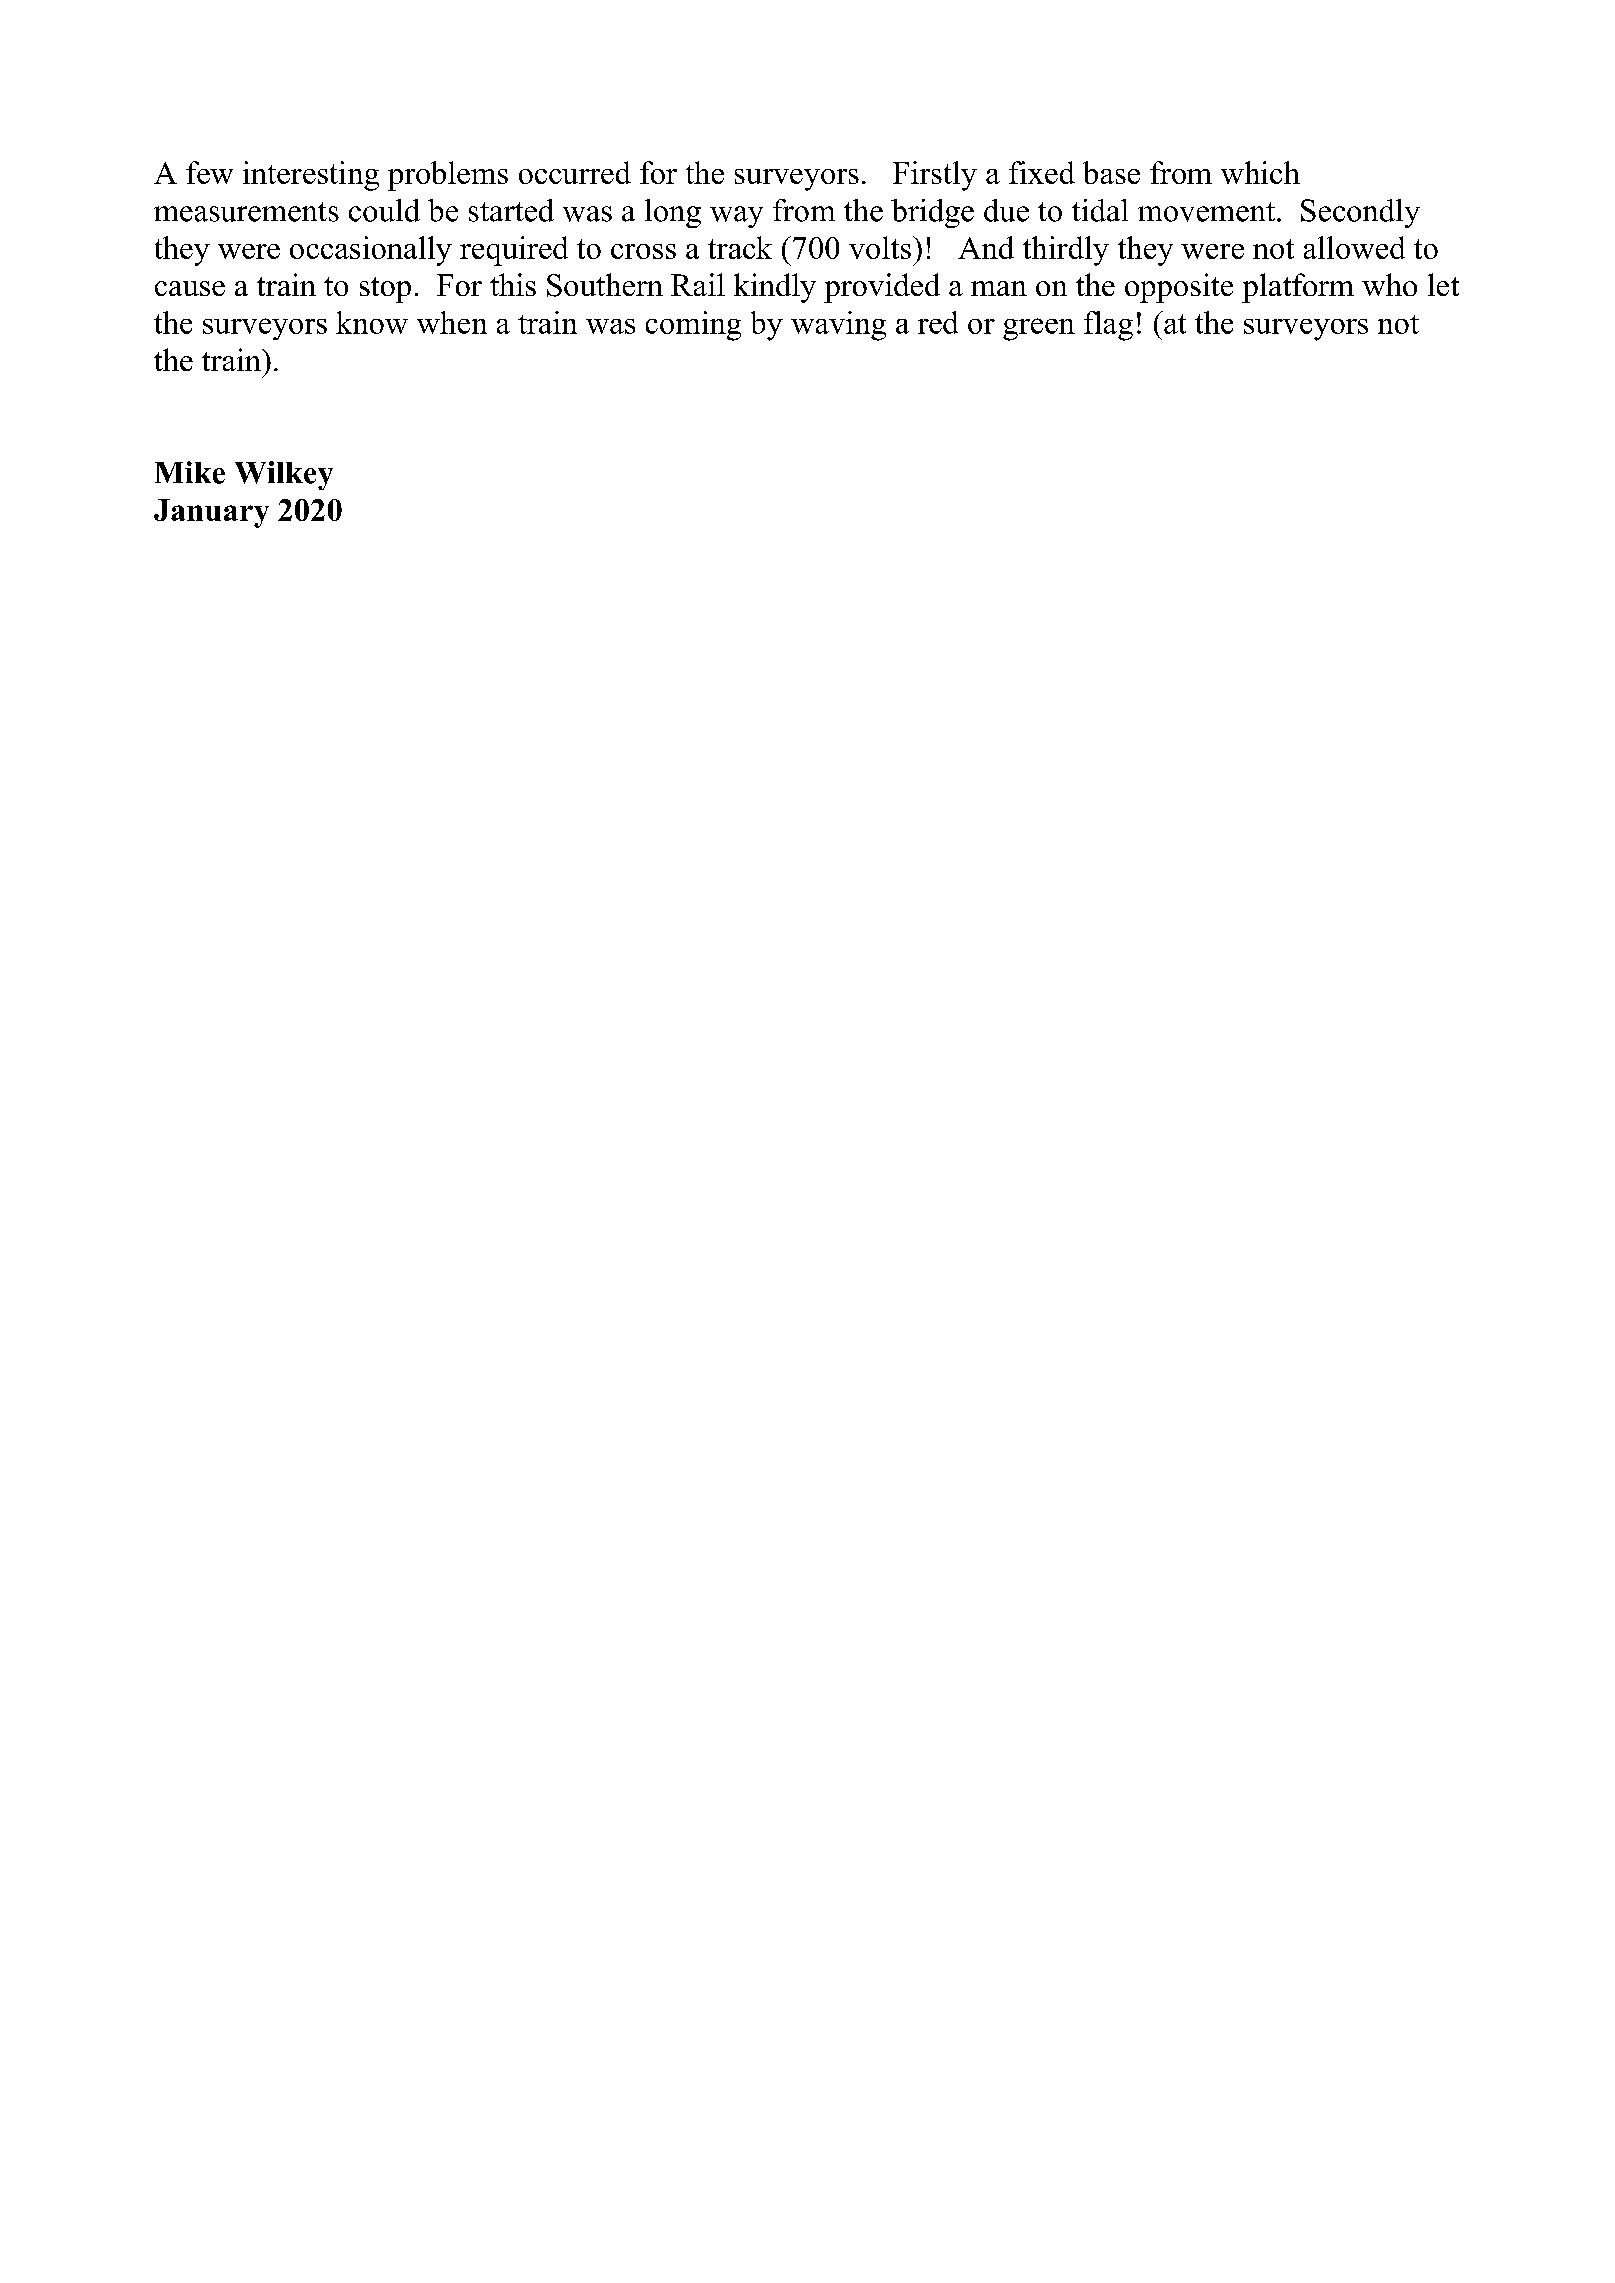  I want to click on stop, so click(385, 290).
